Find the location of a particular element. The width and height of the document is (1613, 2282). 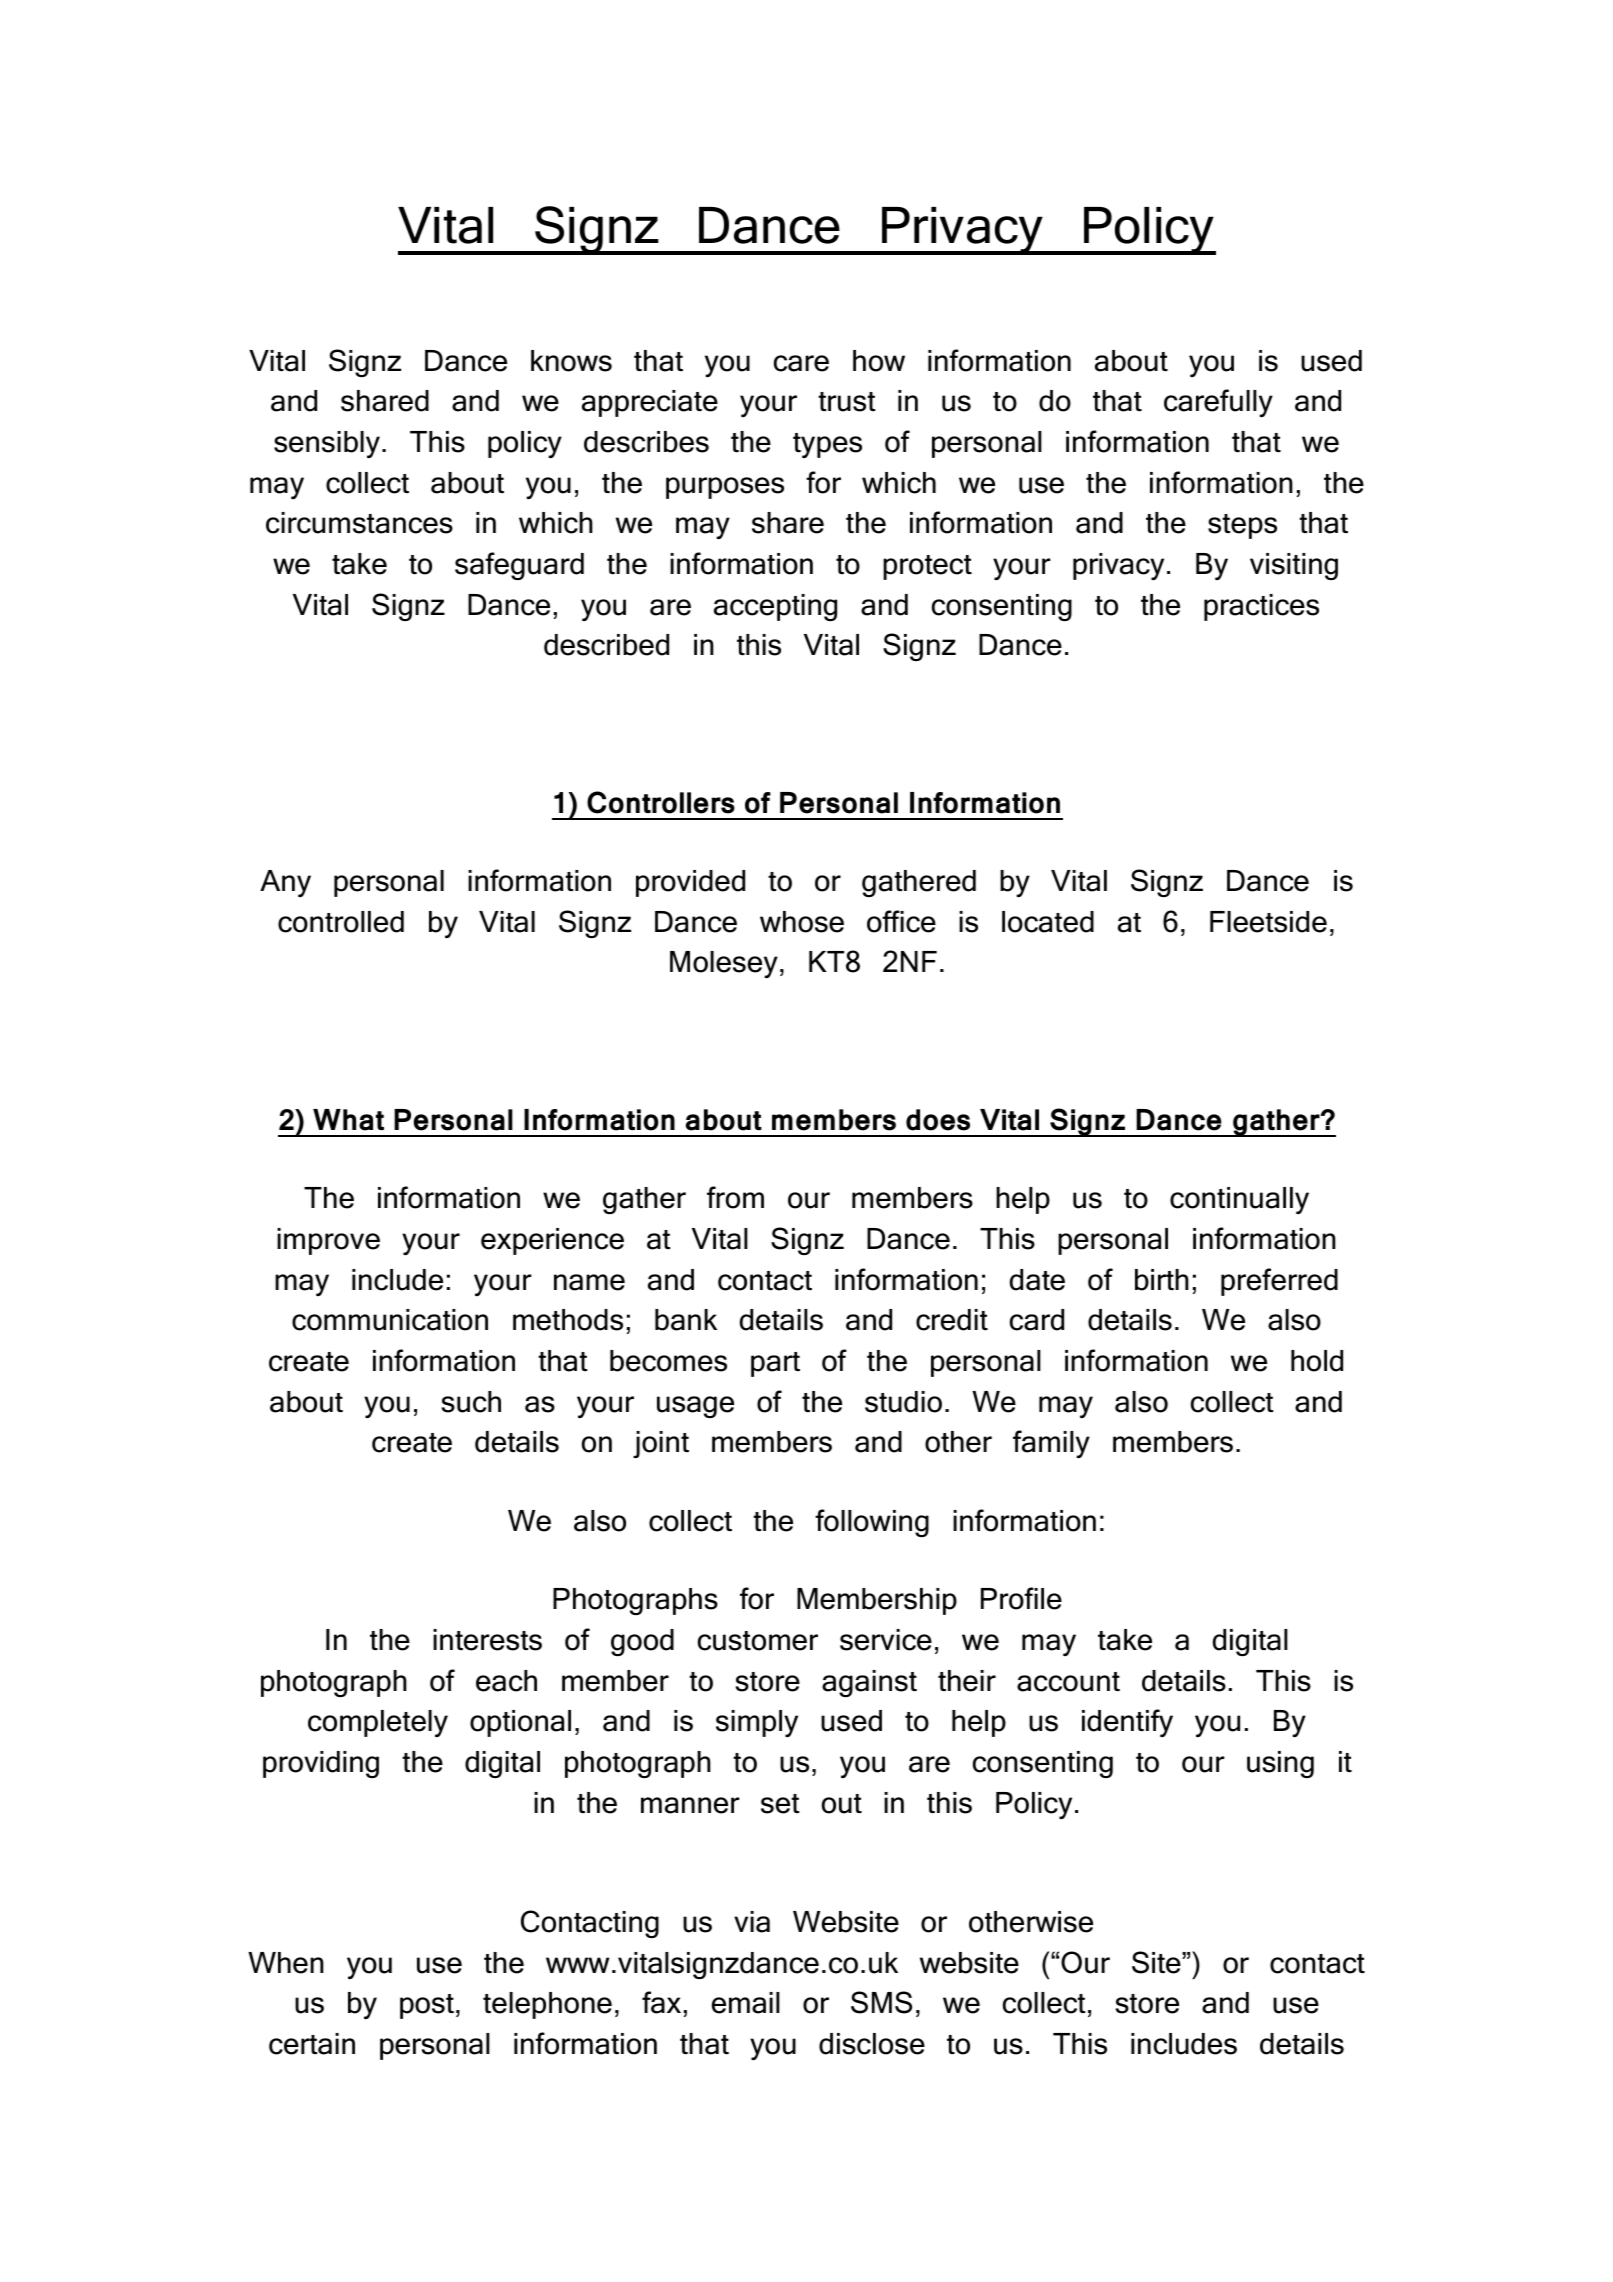

sensibly is located at coordinates (327, 444).
